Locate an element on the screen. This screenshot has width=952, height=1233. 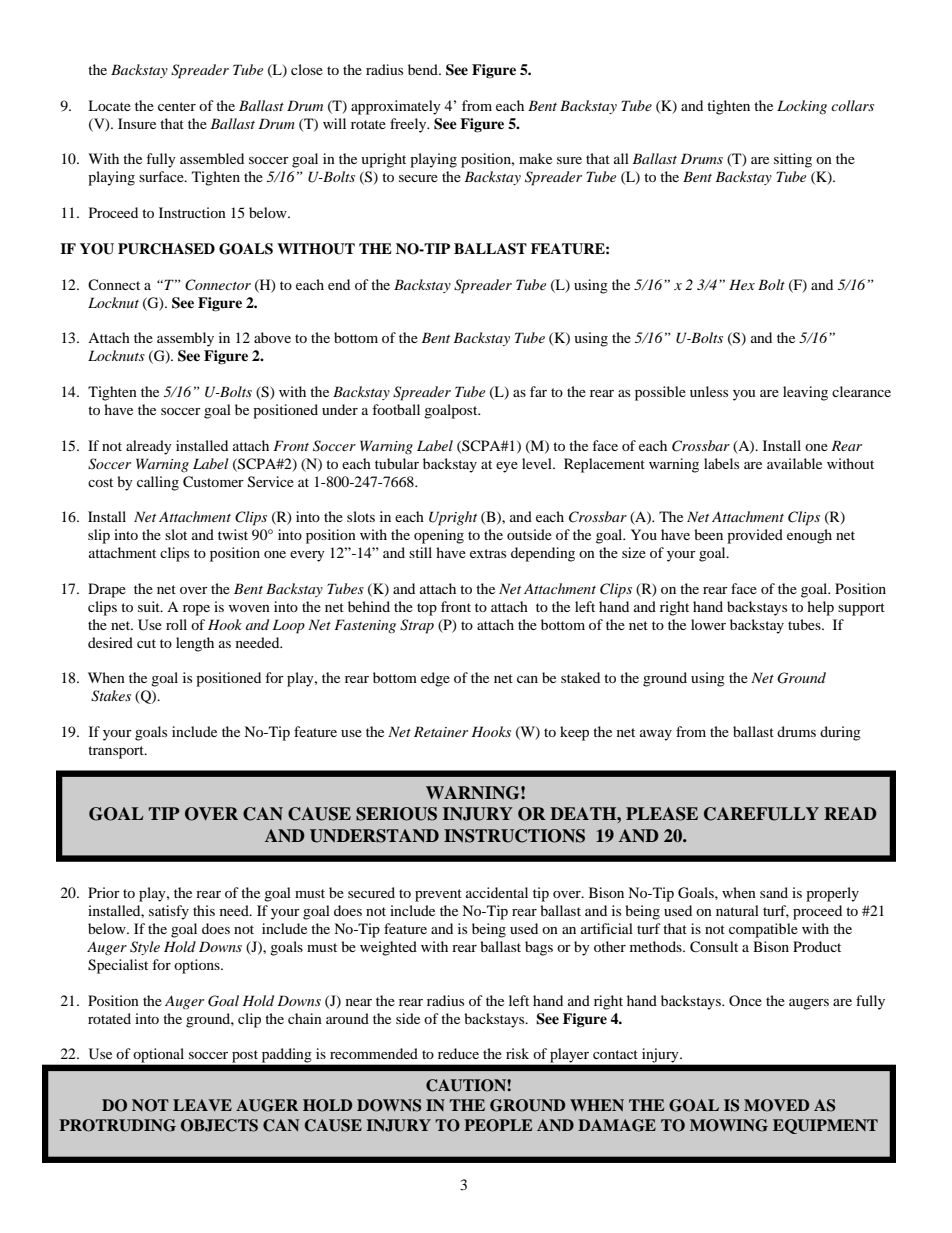
Retainer is located at coordinates (441, 731).
